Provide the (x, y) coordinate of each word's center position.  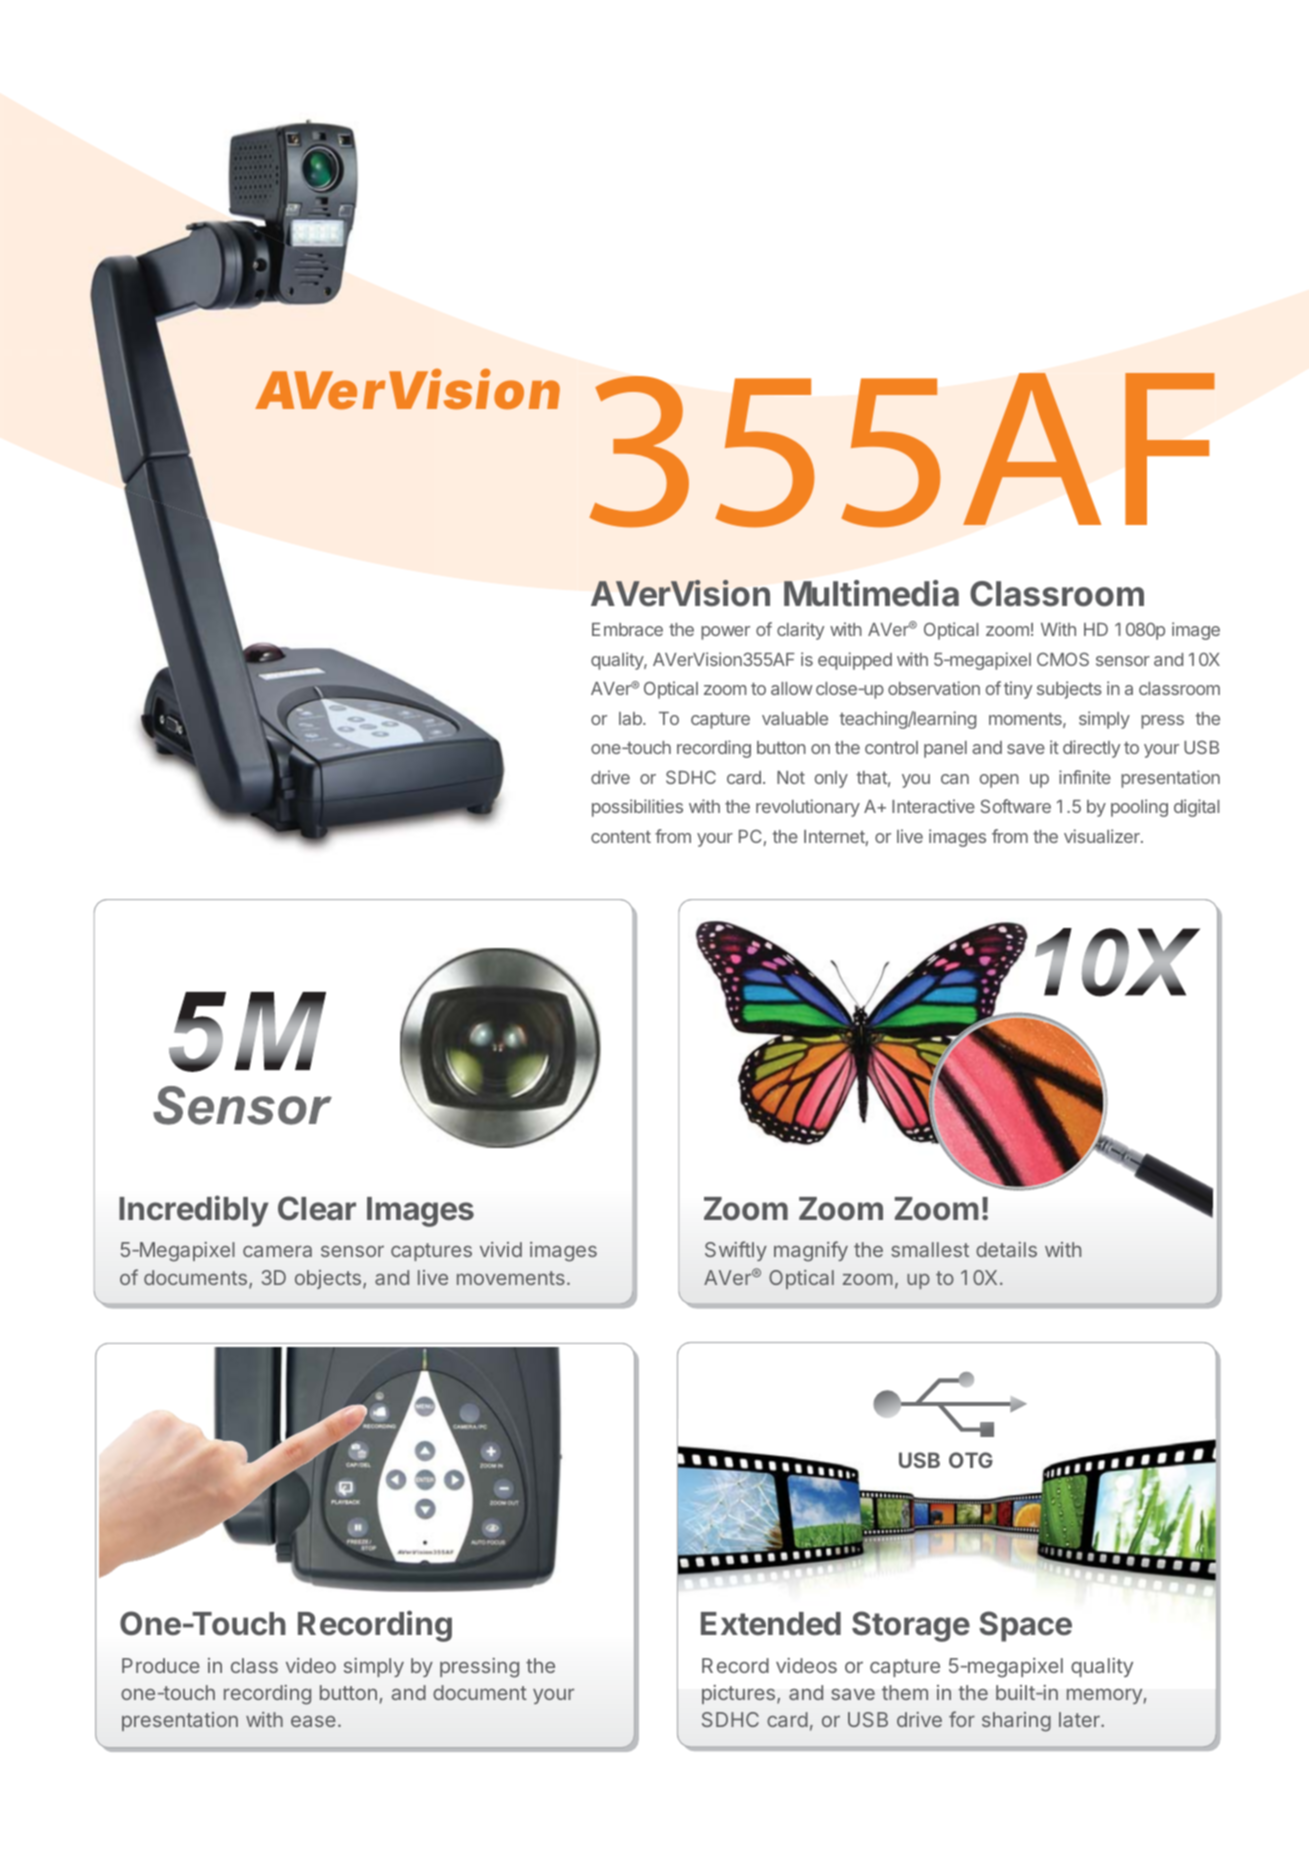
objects (328, 1279)
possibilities (637, 808)
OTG (971, 1460)
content (621, 837)
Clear (317, 1208)
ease (313, 1721)
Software (1016, 806)
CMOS (1063, 659)
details (1006, 1249)
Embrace (627, 629)
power (725, 633)
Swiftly (736, 1251)
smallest (930, 1249)
